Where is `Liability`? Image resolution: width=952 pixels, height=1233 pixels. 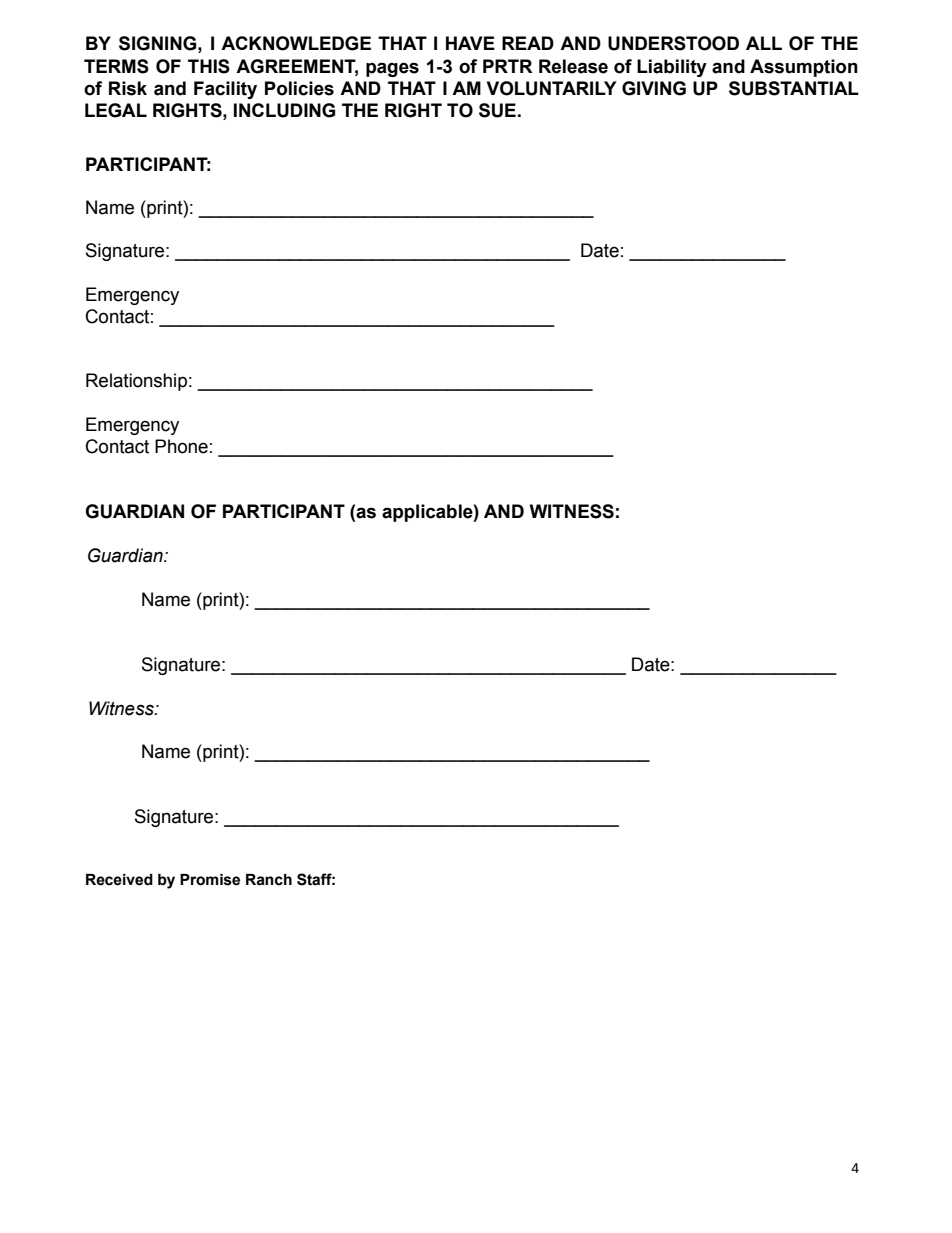
Liability is located at coordinates (672, 68).
